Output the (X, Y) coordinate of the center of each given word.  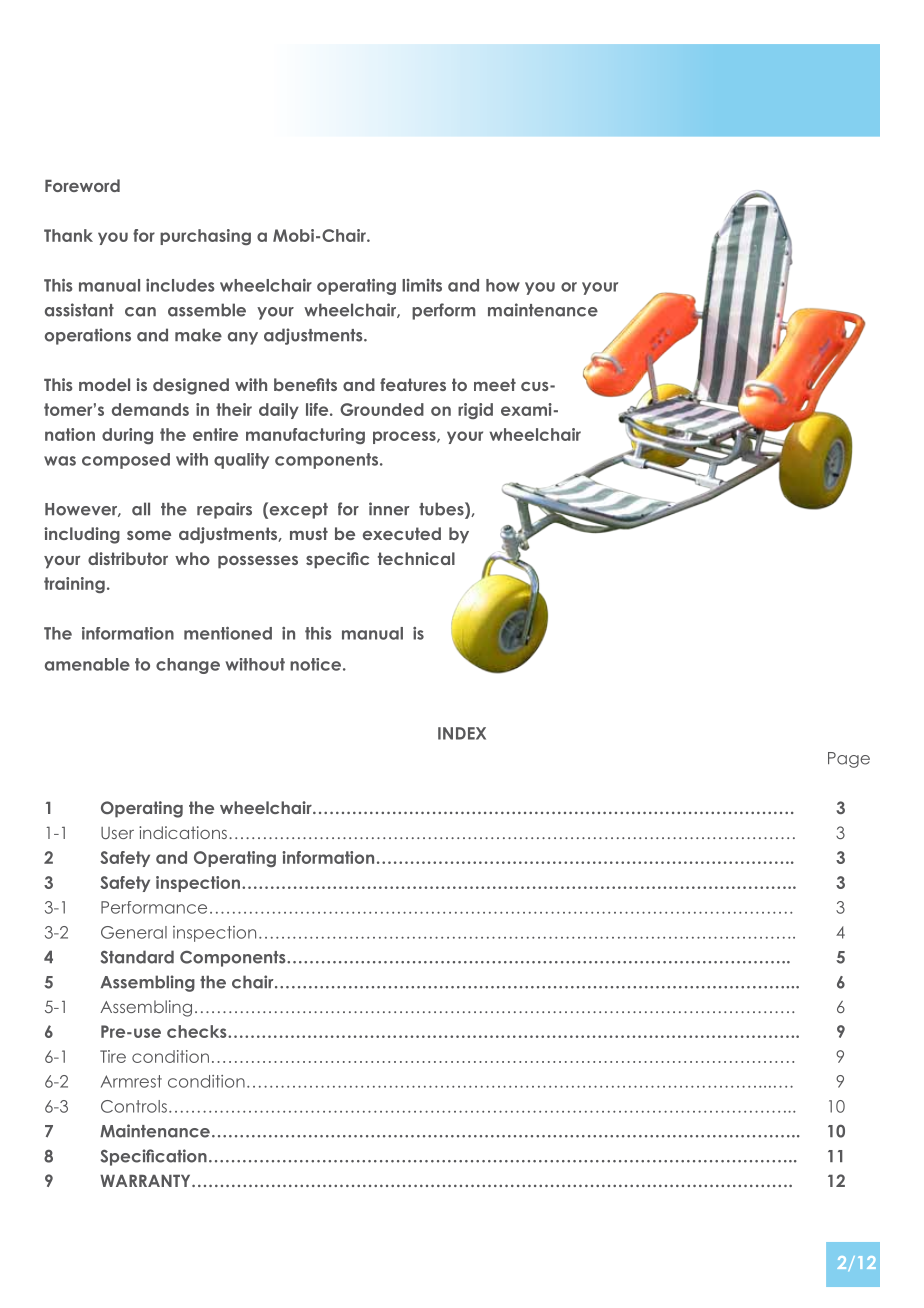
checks (198, 1031)
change (188, 666)
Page (849, 760)
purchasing (205, 237)
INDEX (462, 733)
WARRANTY (146, 1181)
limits (422, 285)
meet (495, 384)
